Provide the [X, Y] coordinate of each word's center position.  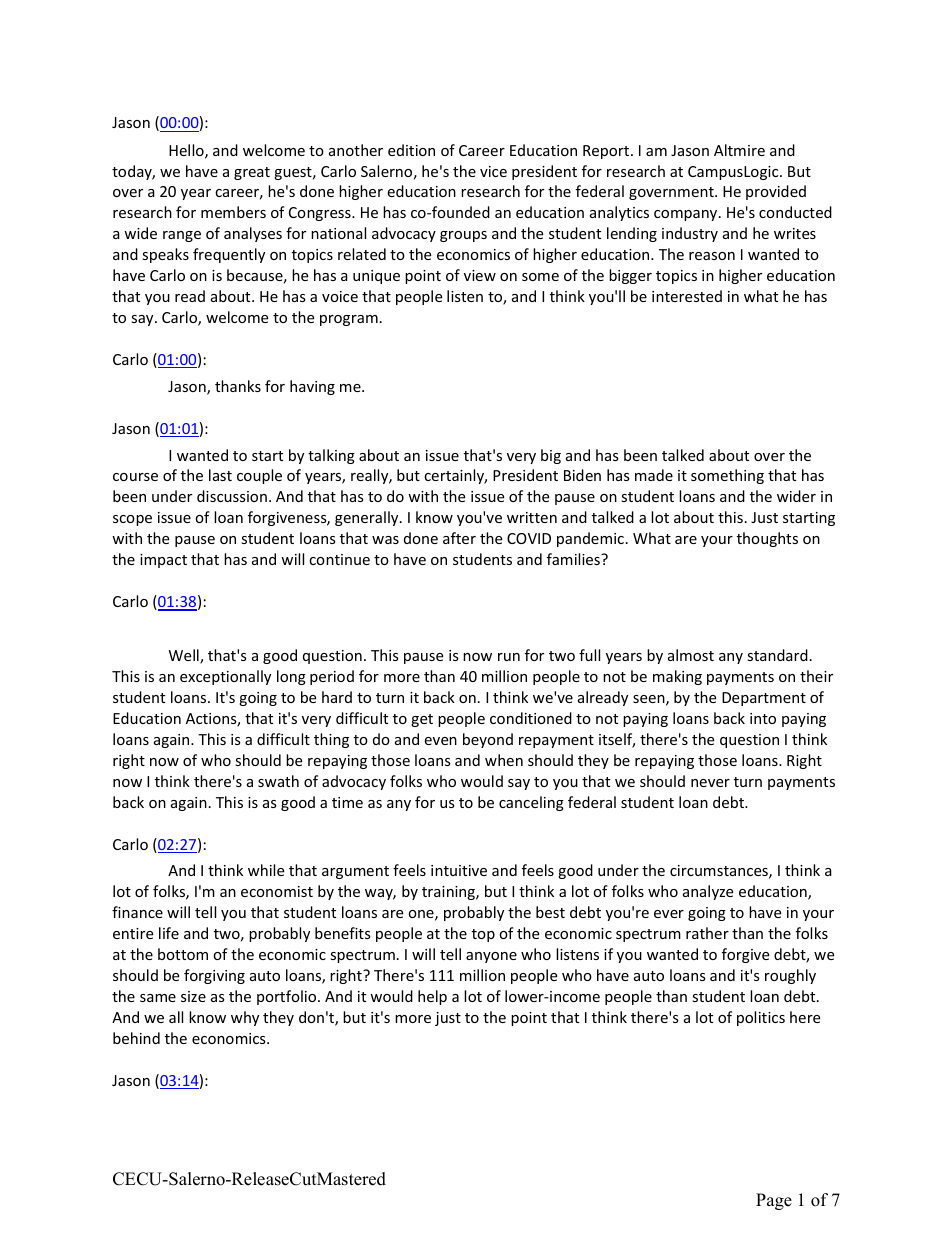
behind [136, 1038]
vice [493, 171]
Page [774, 1201]
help [432, 997]
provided [776, 192]
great [252, 173]
